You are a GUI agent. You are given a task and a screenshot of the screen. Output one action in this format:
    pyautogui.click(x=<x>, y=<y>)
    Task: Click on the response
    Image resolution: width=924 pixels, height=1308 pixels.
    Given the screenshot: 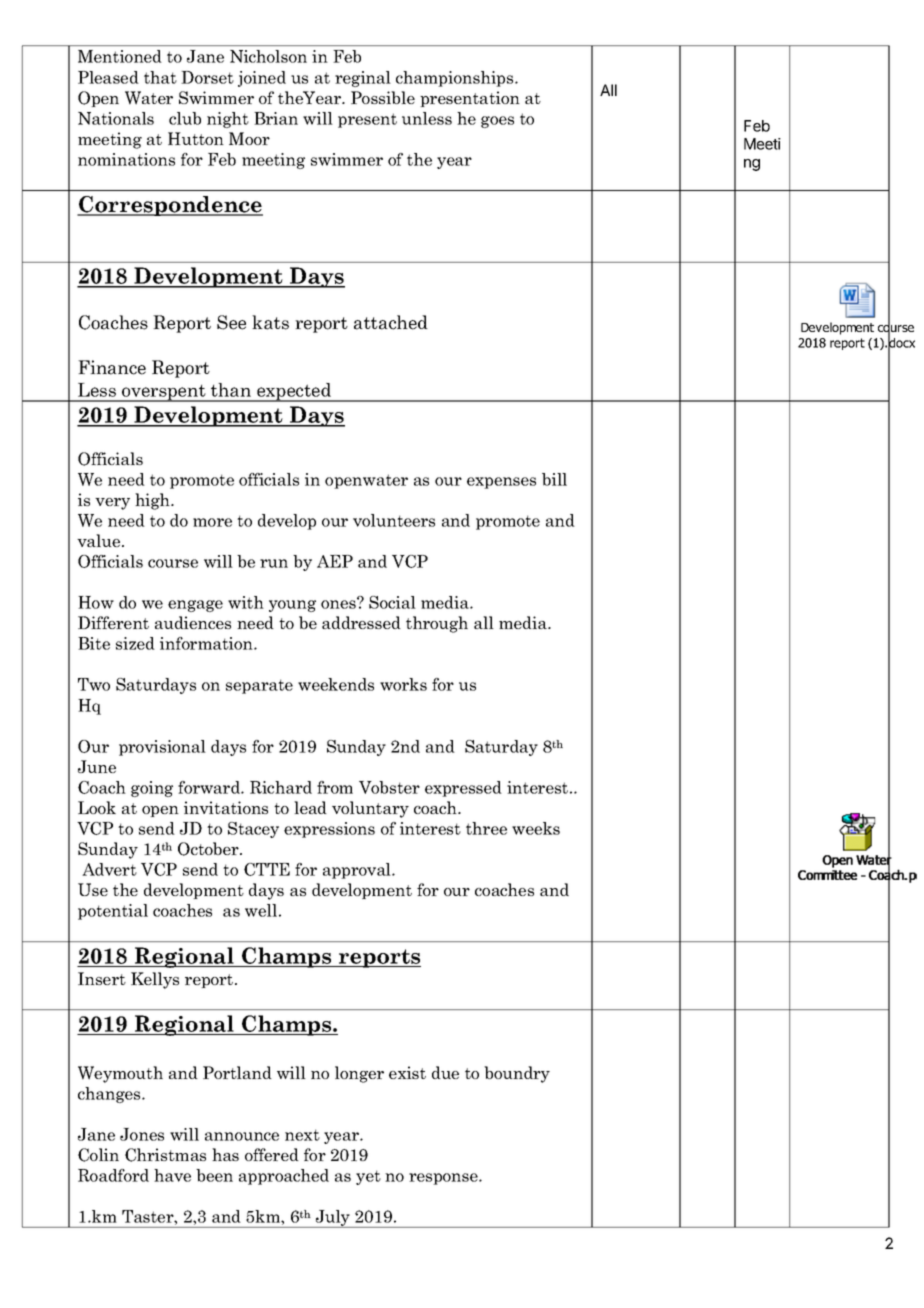 What is the action you would take?
    pyautogui.click(x=444, y=1179)
